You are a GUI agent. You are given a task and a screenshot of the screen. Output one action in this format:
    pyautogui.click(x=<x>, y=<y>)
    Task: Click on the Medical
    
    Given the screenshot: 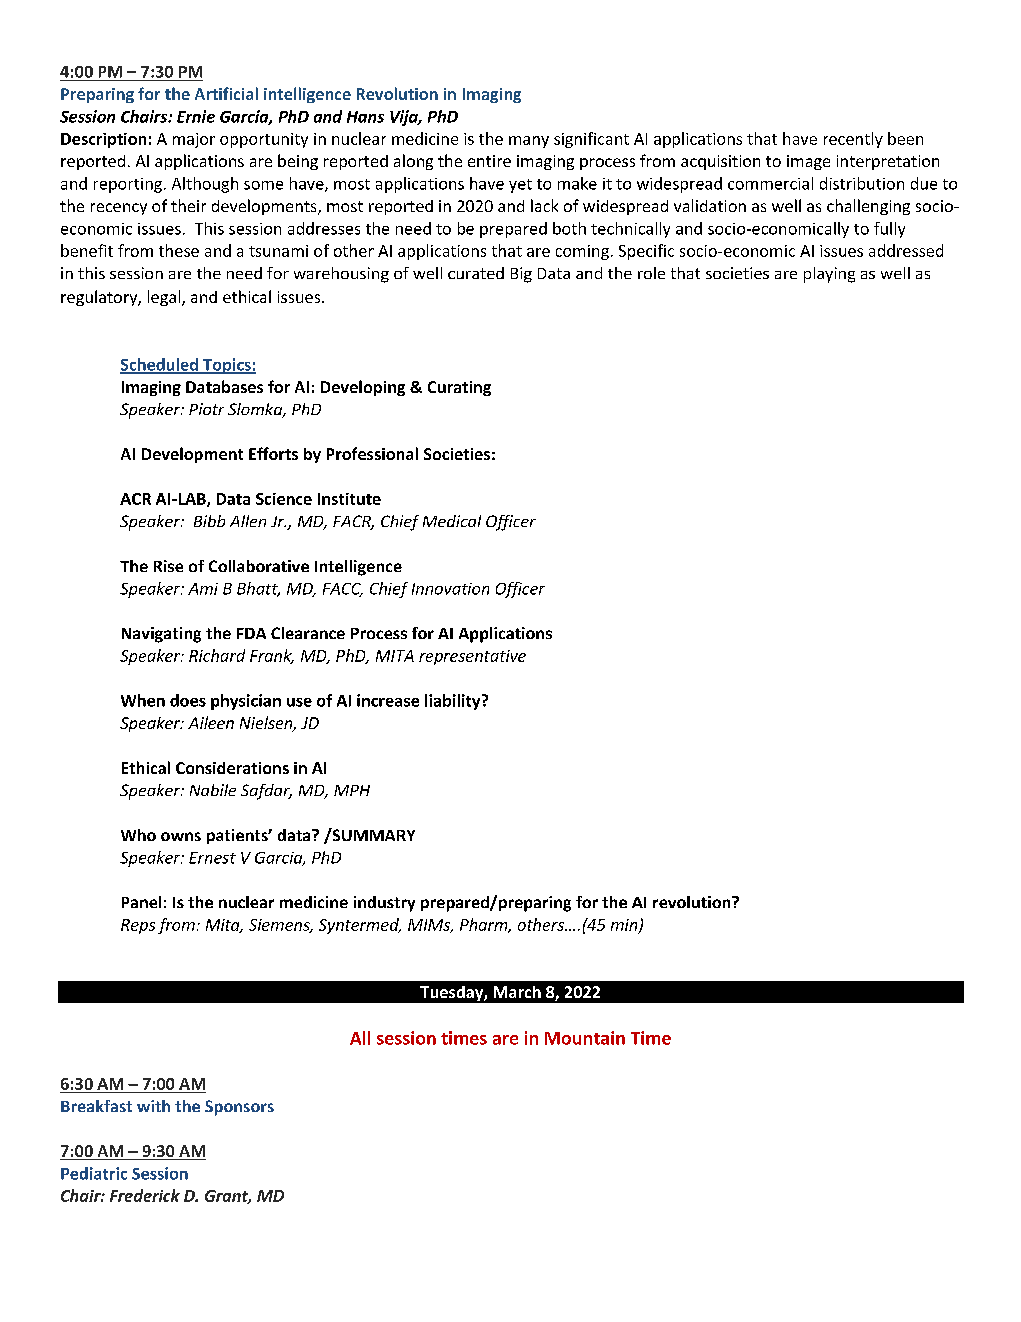 What is the action you would take?
    pyautogui.click(x=452, y=521)
